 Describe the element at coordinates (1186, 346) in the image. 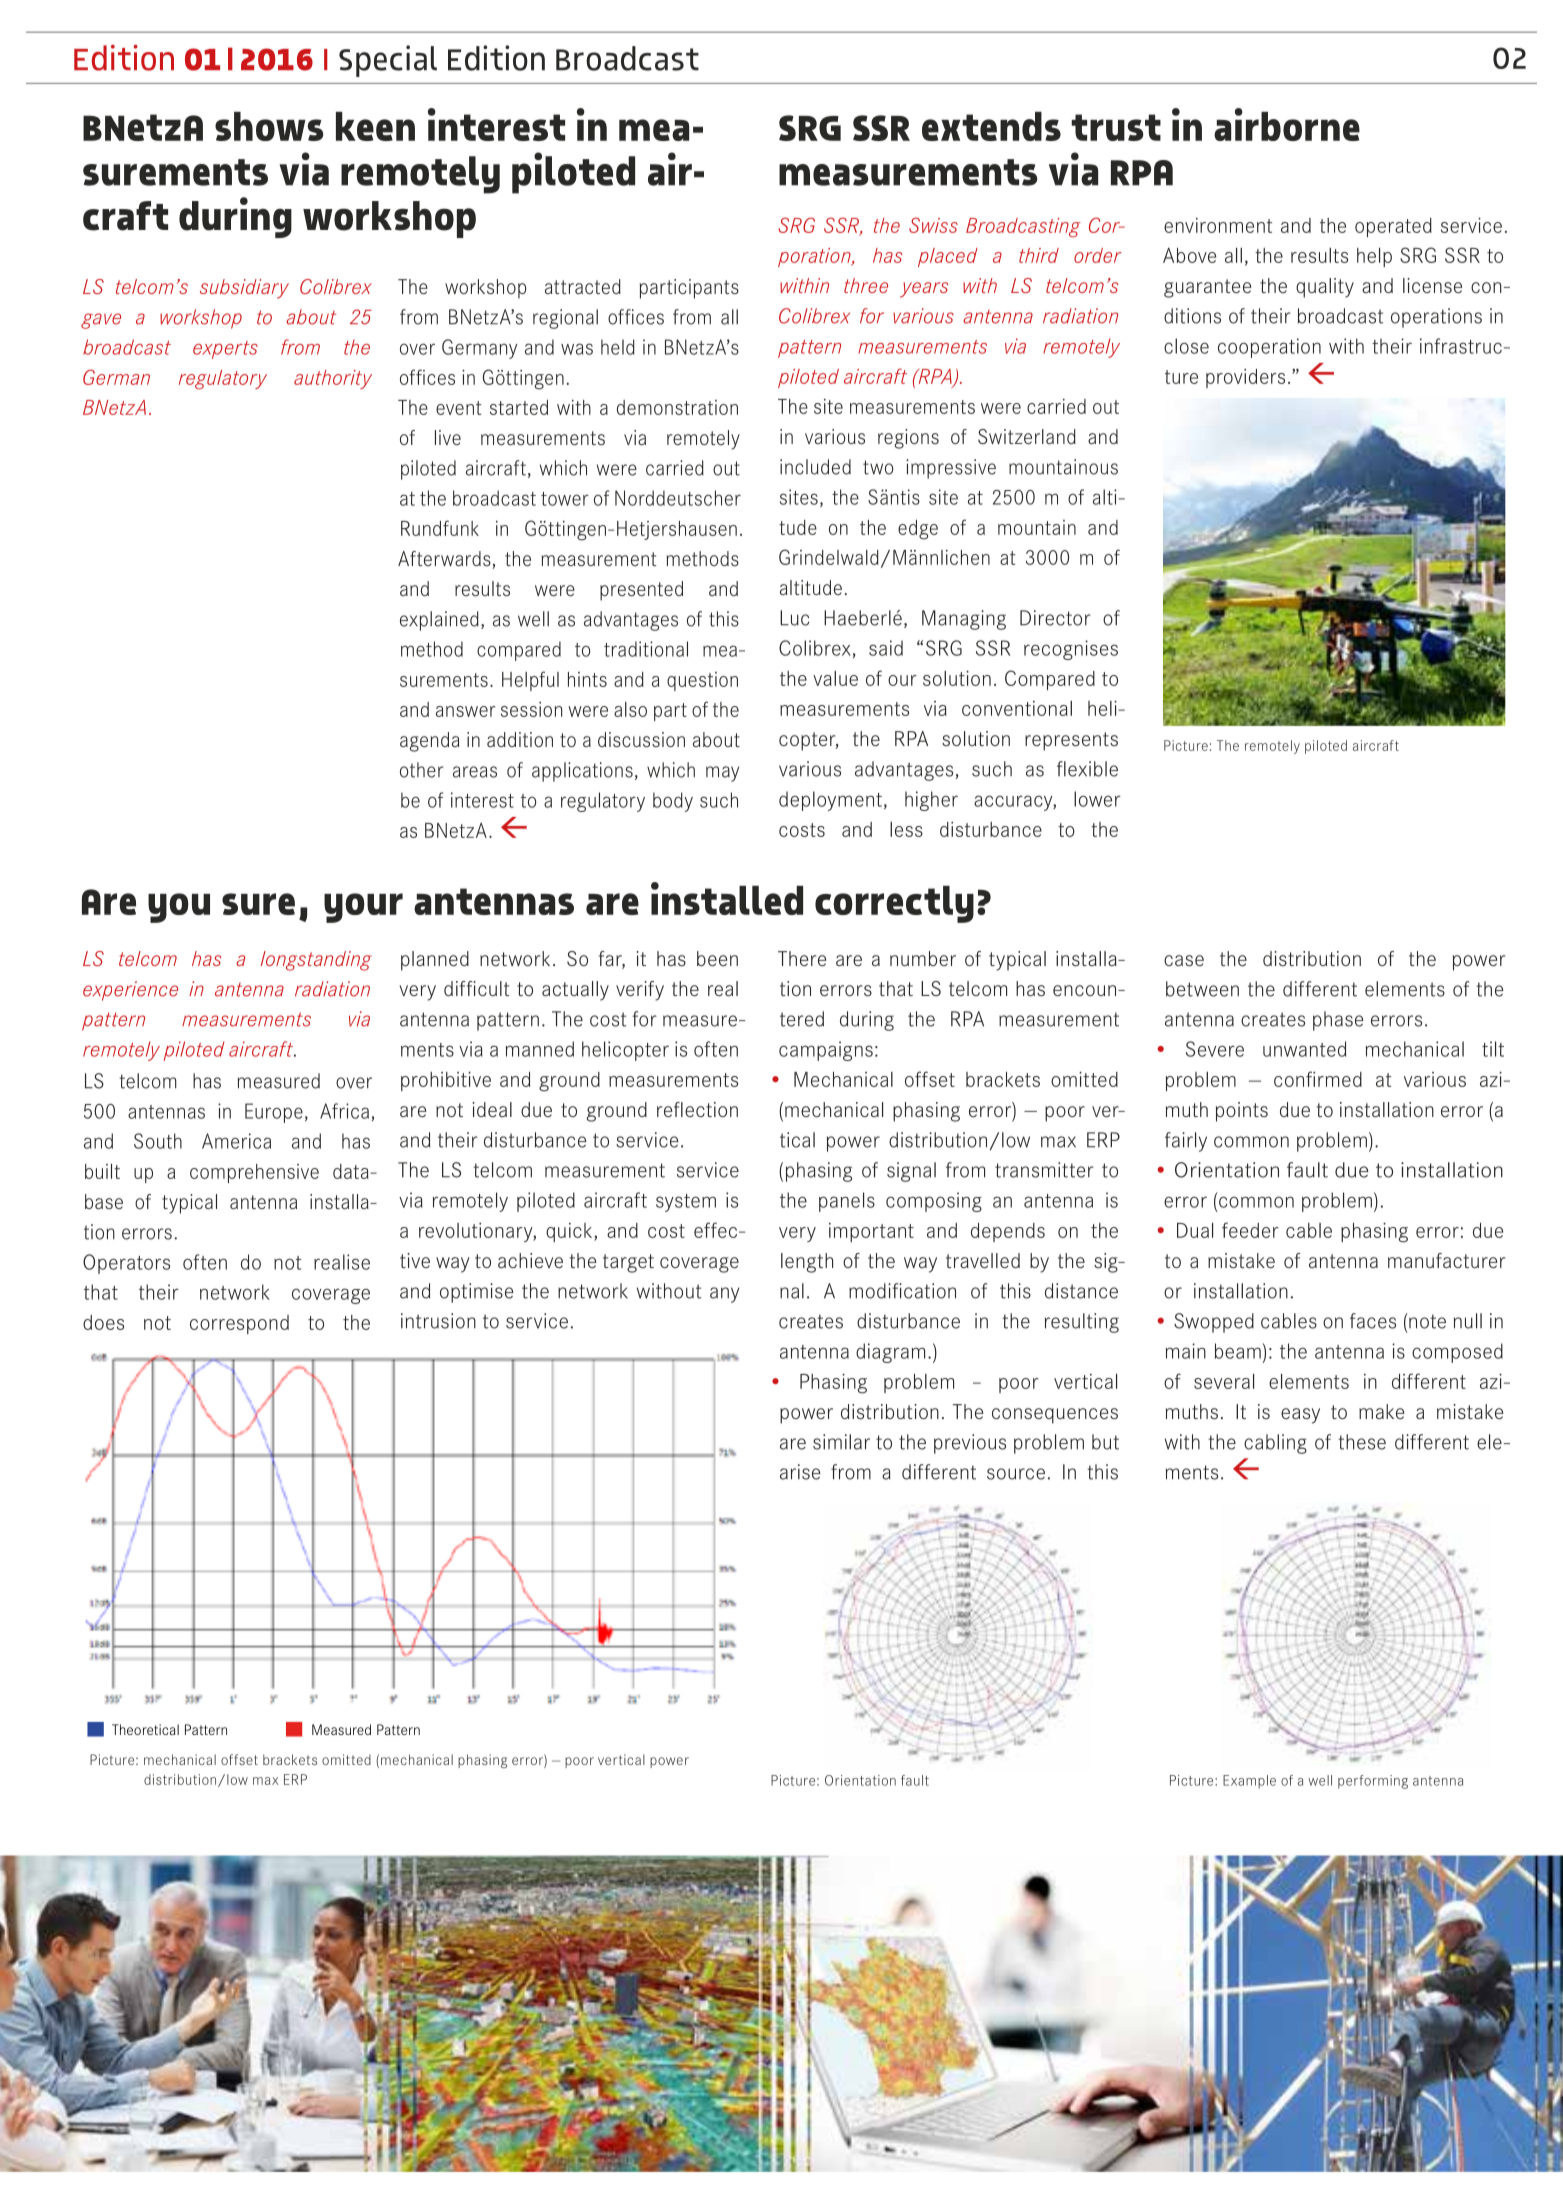

I see `close` at that location.
